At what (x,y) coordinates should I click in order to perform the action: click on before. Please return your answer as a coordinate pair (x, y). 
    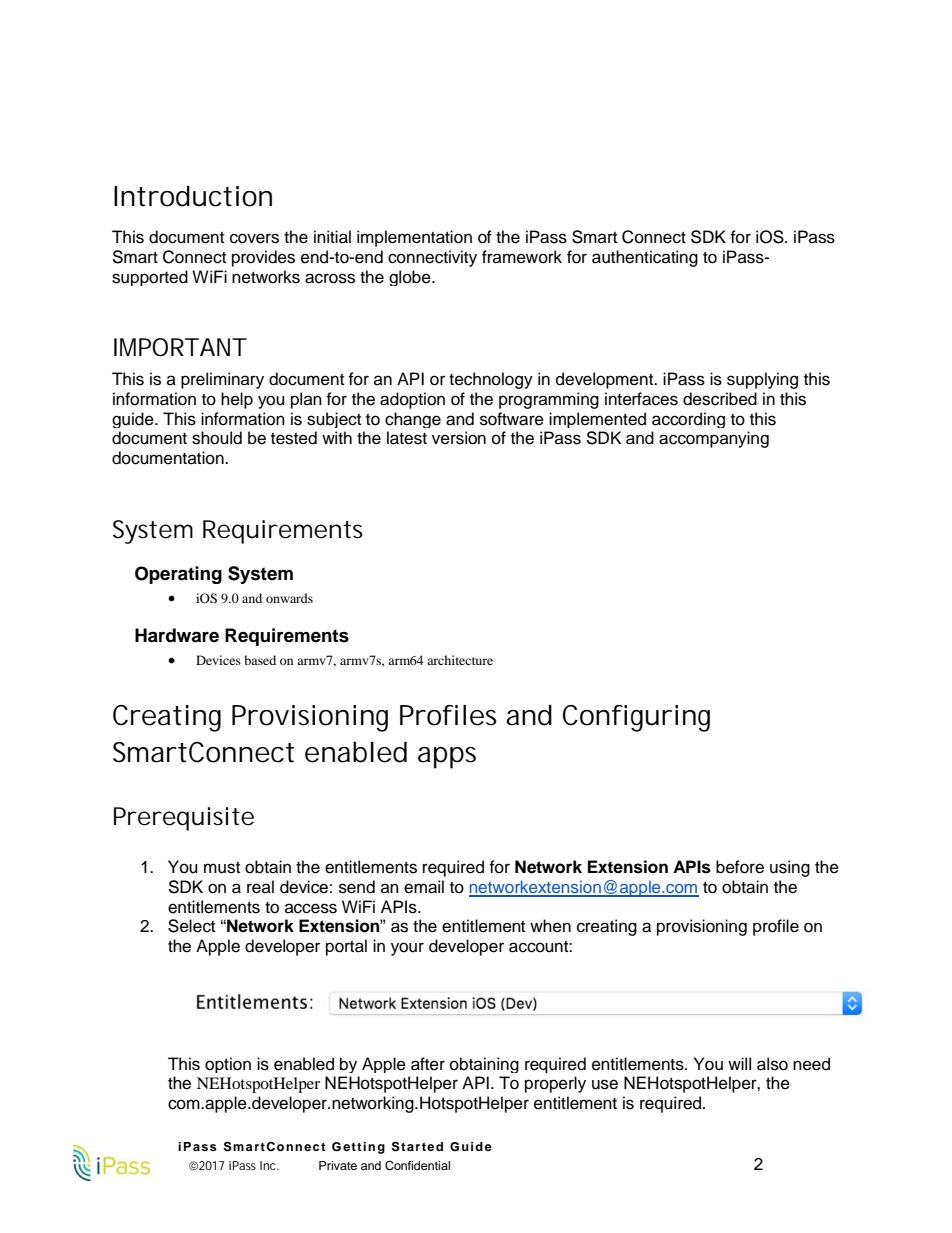
    Looking at the image, I should click on (740, 867).
